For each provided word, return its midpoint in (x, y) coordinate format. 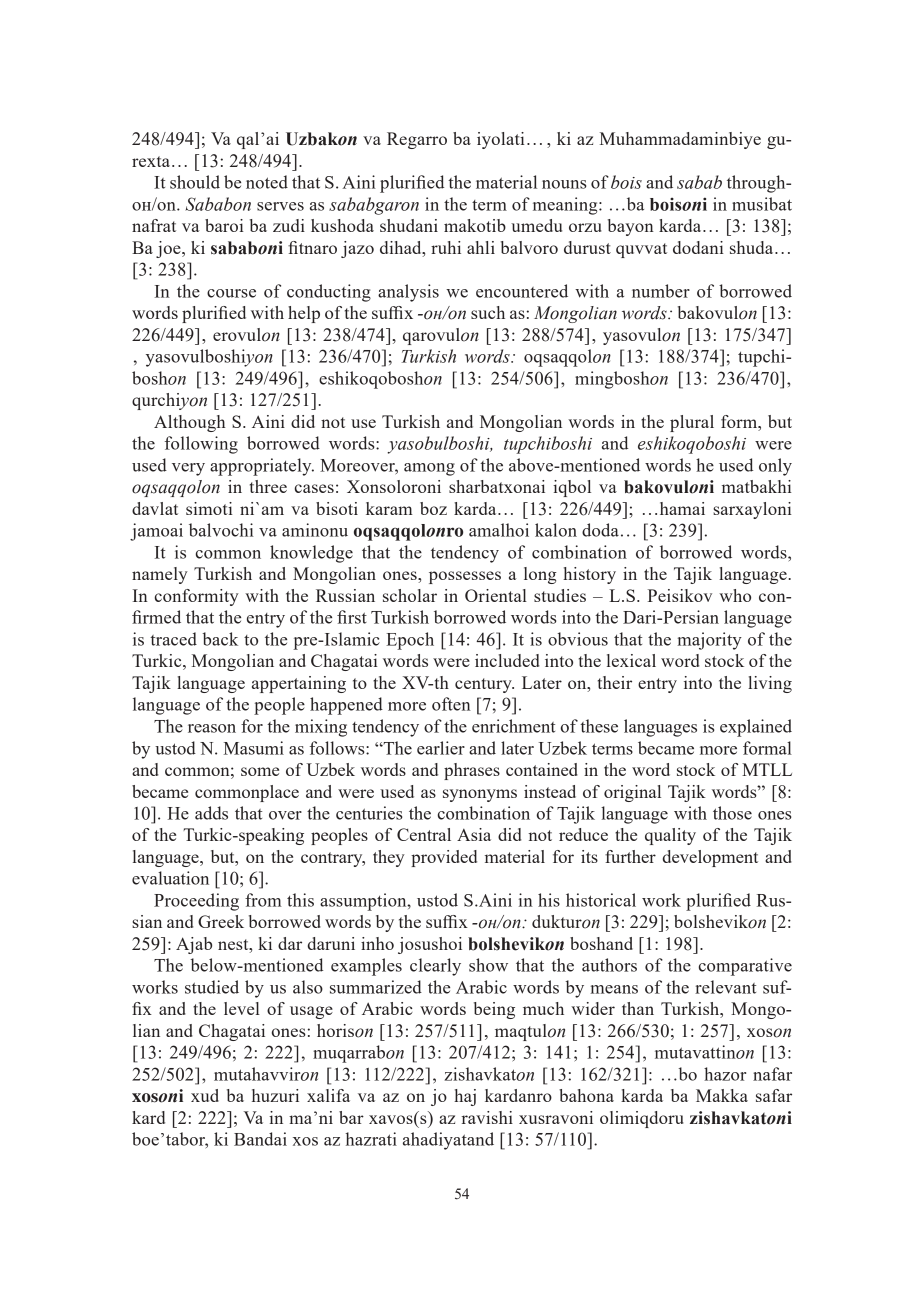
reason (212, 728)
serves (280, 206)
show (488, 965)
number (661, 291)
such (488, 312)
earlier (441, 748)
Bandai (260, 1139)
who (735, 595)
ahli (481, 247)
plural (692, 423)
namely (160, 575)
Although (189, 423)
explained (756, 728)
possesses (465, 577)
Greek (221, 921)
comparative (745, 967)
